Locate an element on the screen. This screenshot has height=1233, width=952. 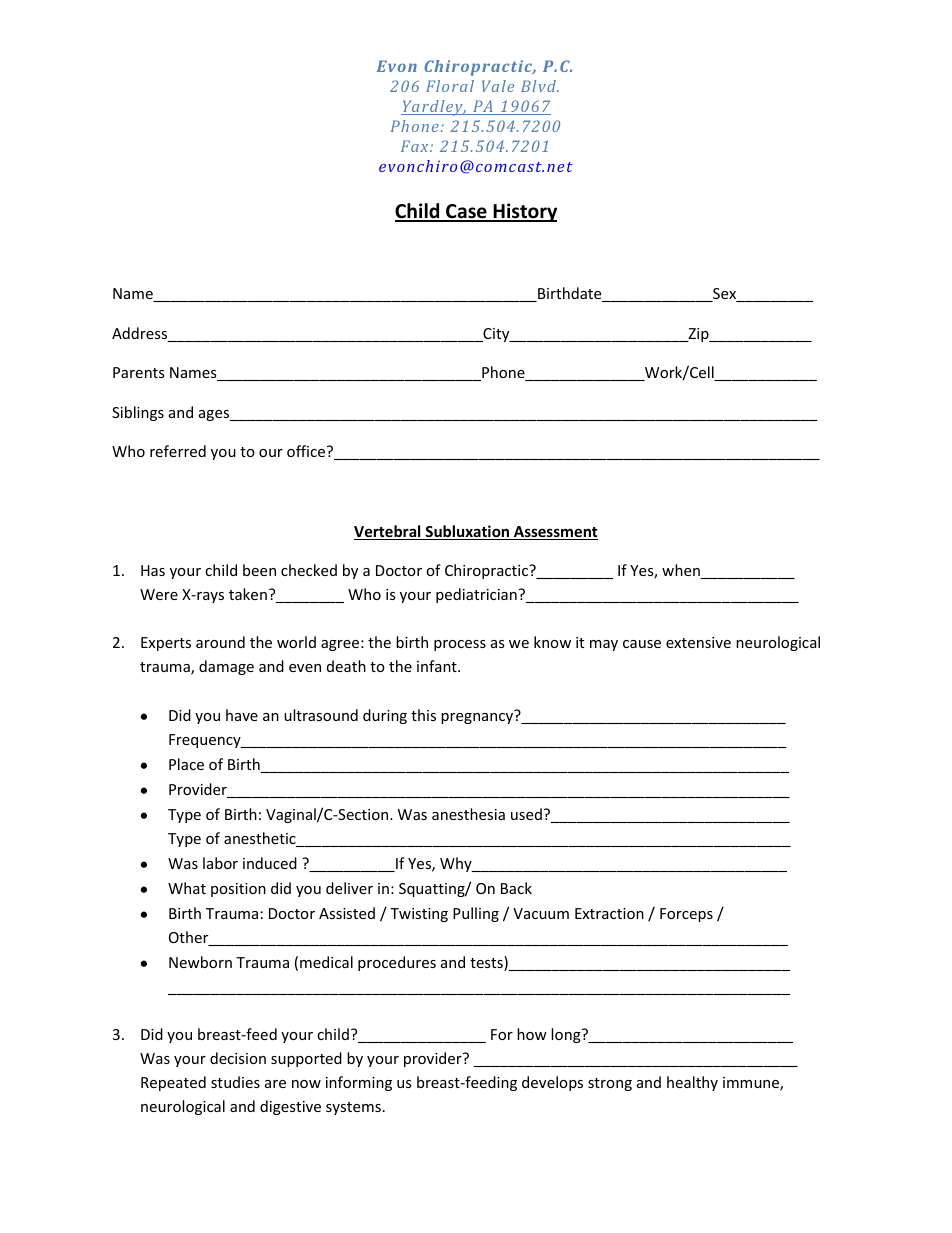
What is located at coordinates (187, 888).
